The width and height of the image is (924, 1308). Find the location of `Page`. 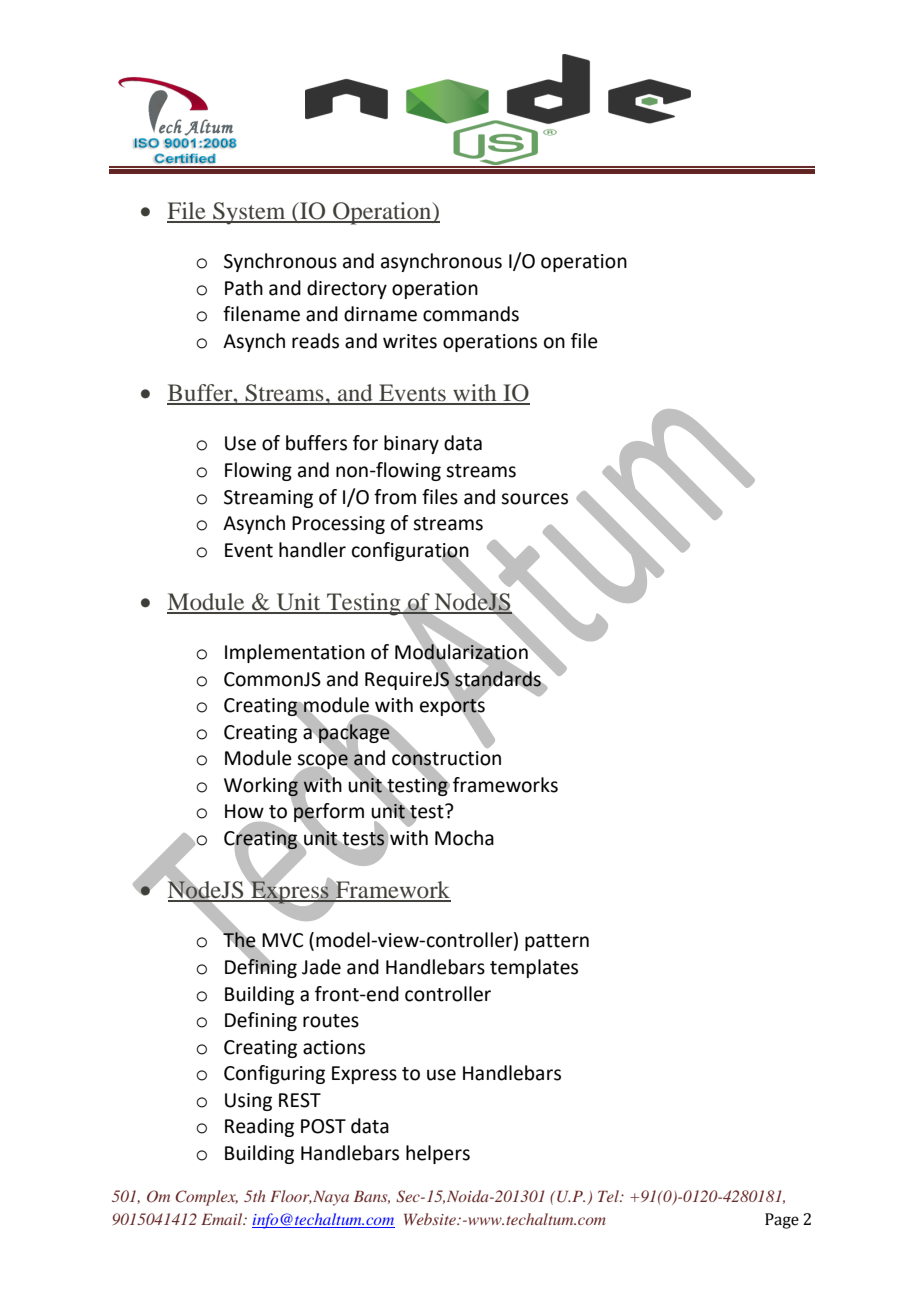

Page is located at coordinates (782, 1221).
